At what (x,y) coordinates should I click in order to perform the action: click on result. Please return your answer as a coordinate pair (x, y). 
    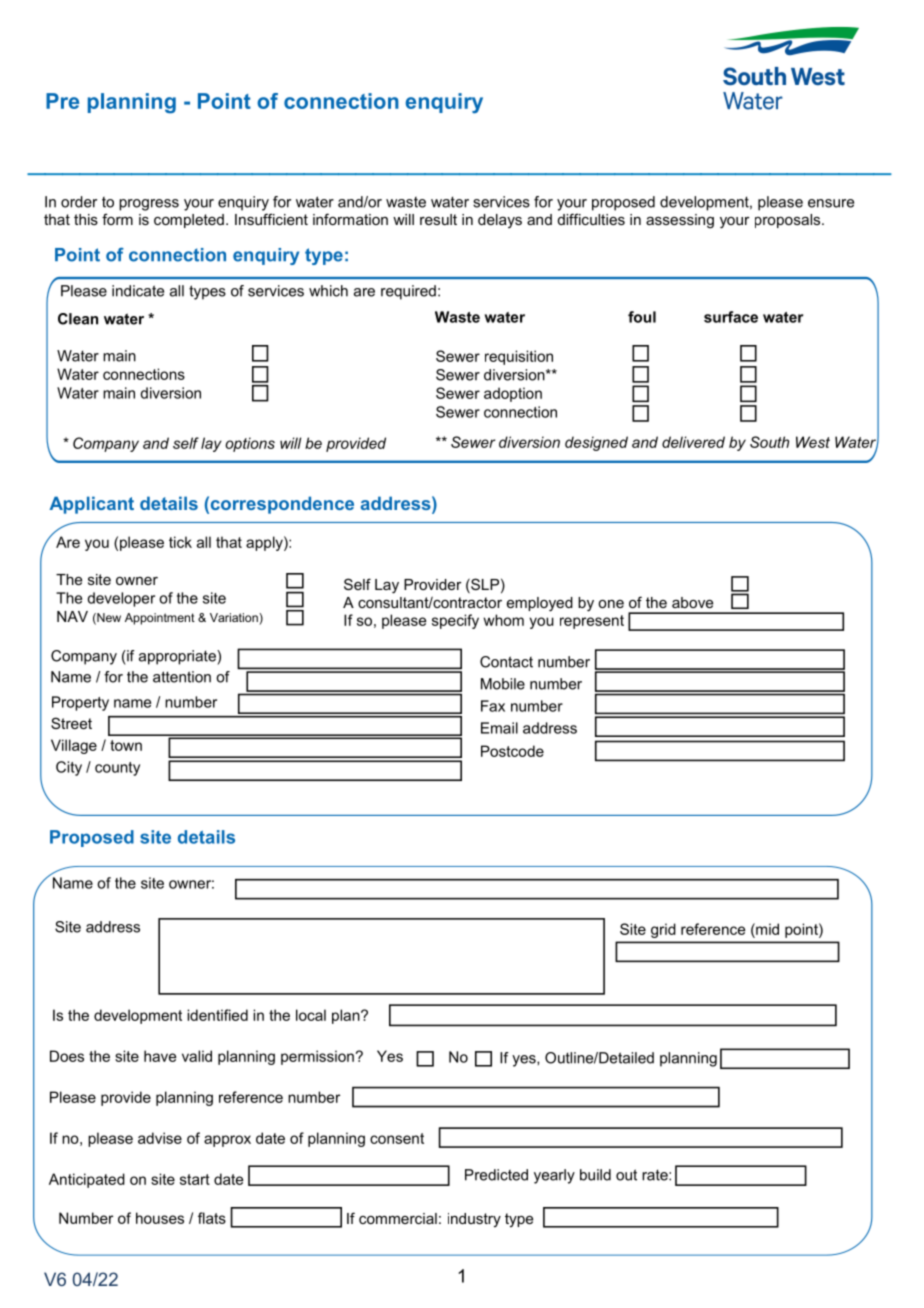
    Looking at the image, I should click on (438, 219).
